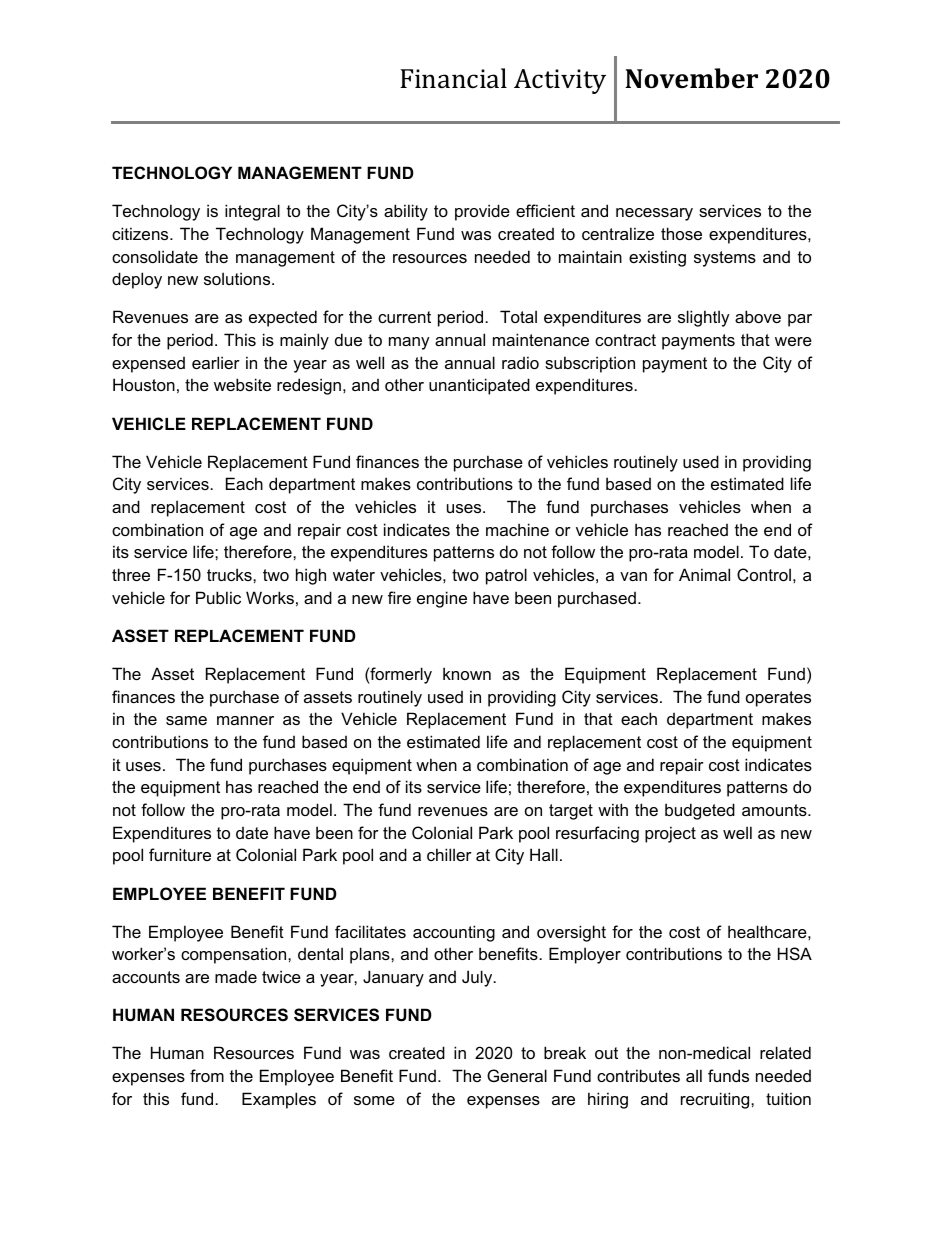 Image resolution: width=952 pixels, height=1233 pixels. I want to click on engine, so click(442, 599).
